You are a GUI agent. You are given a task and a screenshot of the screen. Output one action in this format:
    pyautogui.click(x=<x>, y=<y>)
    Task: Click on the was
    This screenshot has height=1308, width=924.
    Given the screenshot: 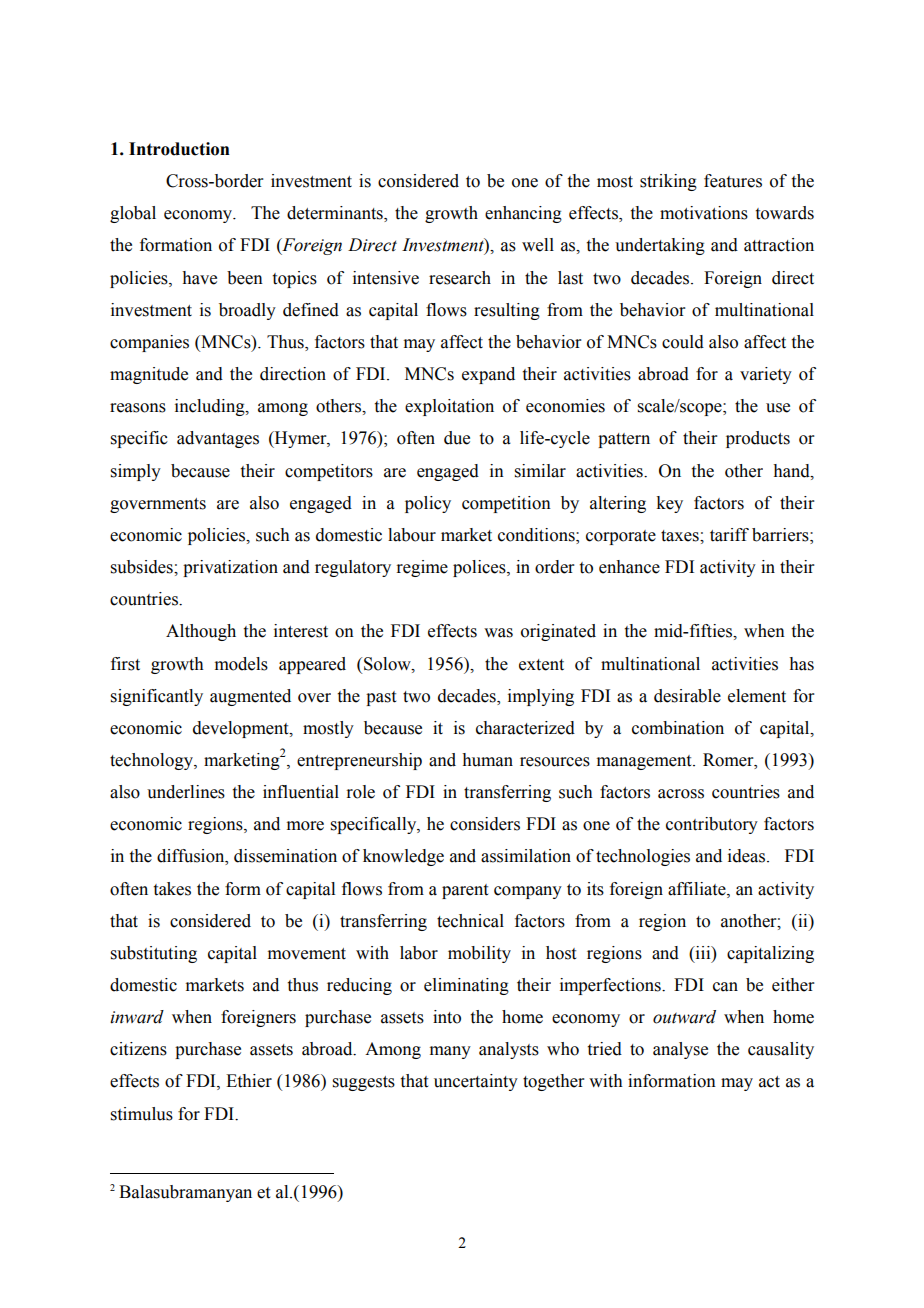 What is the action you would take?
    pyautogui.click(x=498, y=633)
